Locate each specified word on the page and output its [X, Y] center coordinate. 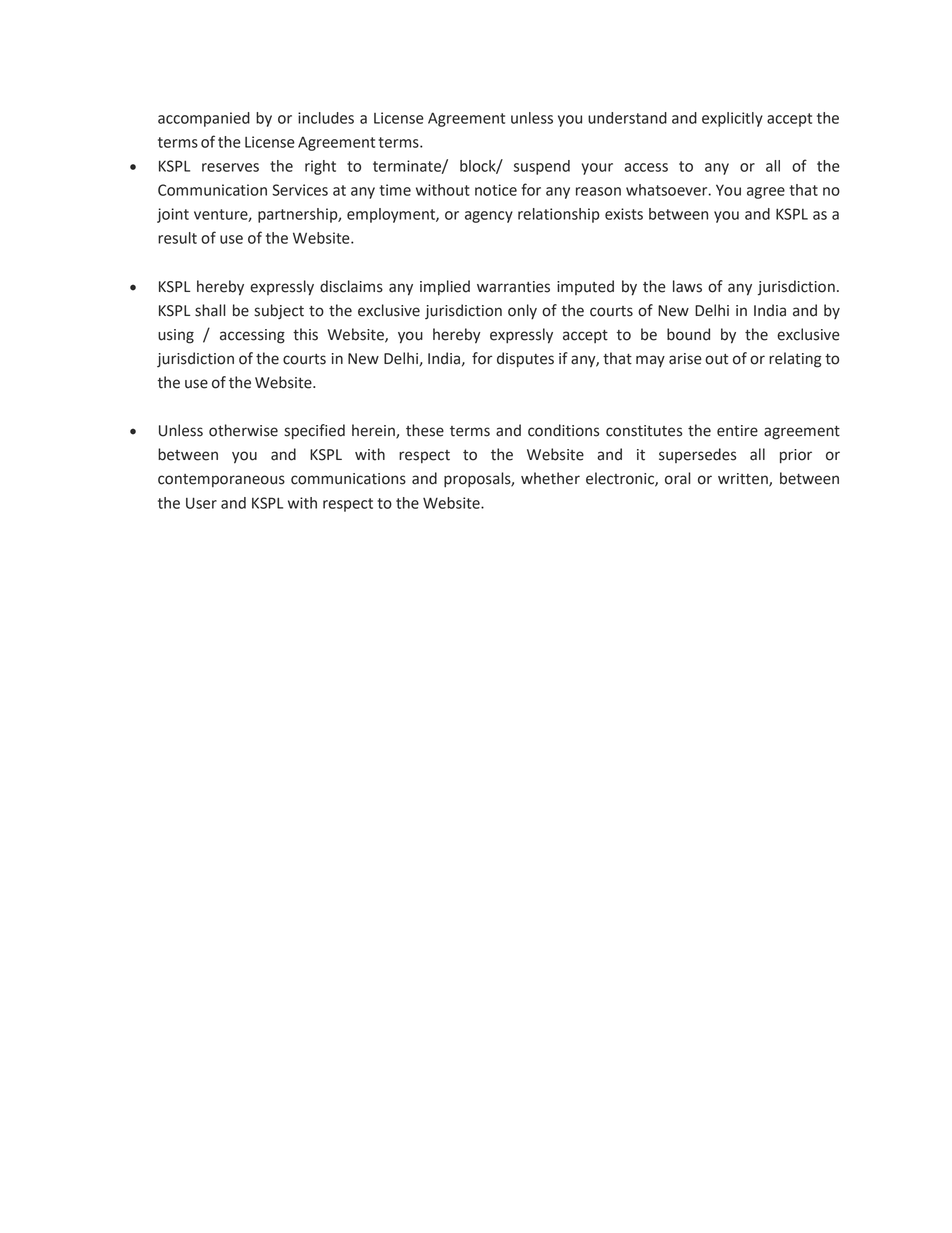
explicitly [732, 119]
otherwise [243, 430]
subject [279, 312]
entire [737, 431]
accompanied [204, 119]
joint [173, 215]
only [522, 311]
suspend [542, 167]
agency [489, 217]
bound [688, 334]
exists [624, 214]
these [425, 430]
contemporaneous [221, 480]
